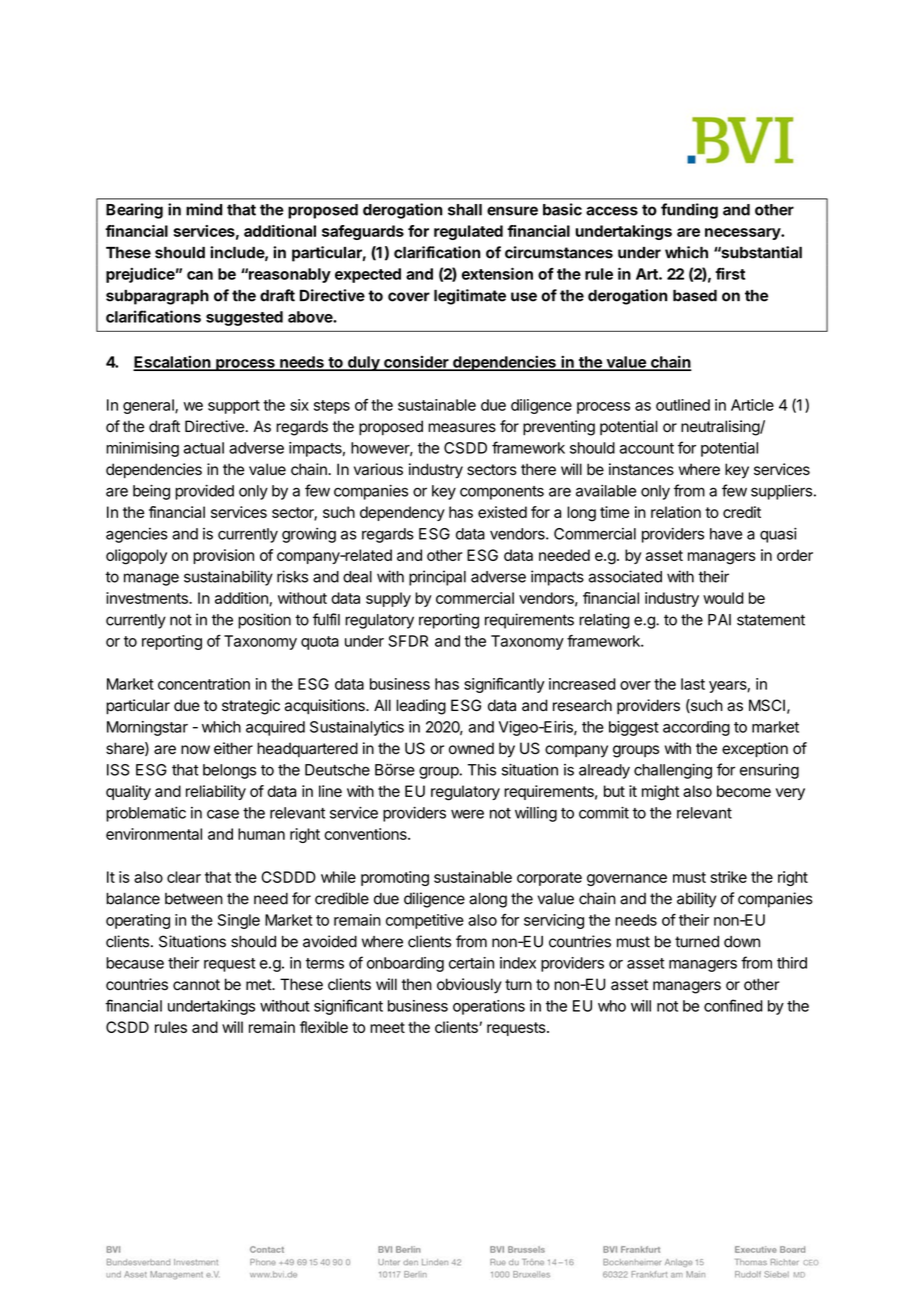 Image resolution: width=924 pixels, height=1309 pixels. What do you see at coordinates (196, 985) in the image?
I see `cannot` at bounding box center [196, 985].
